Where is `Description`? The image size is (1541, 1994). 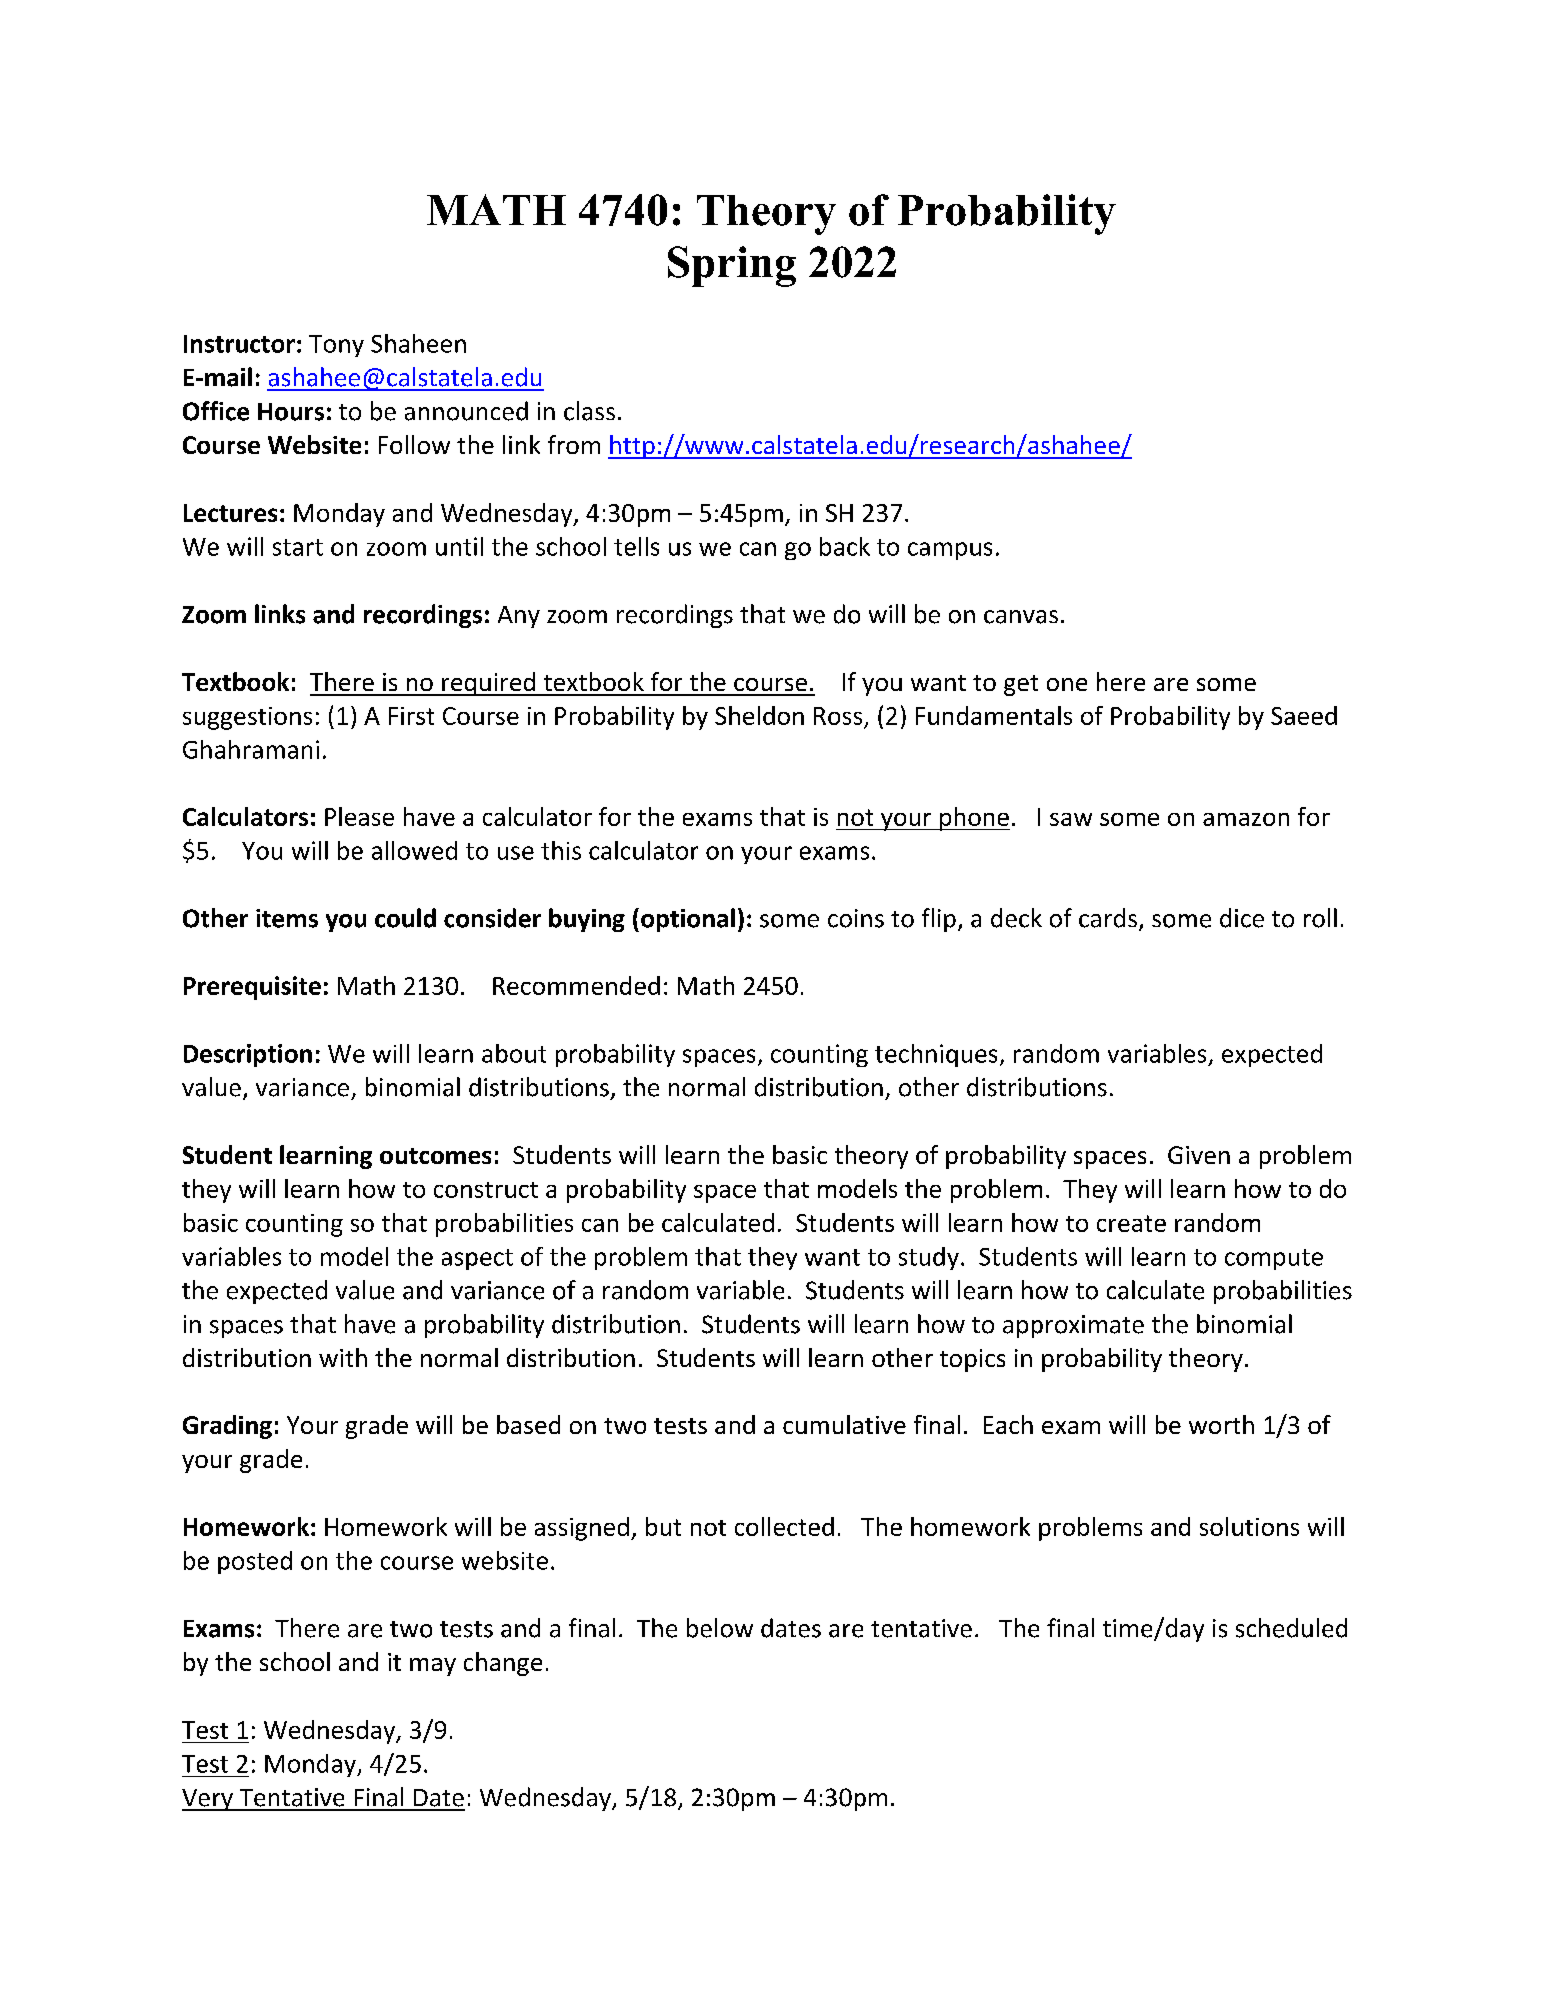 Description is located at coordinates (248, 1055).
